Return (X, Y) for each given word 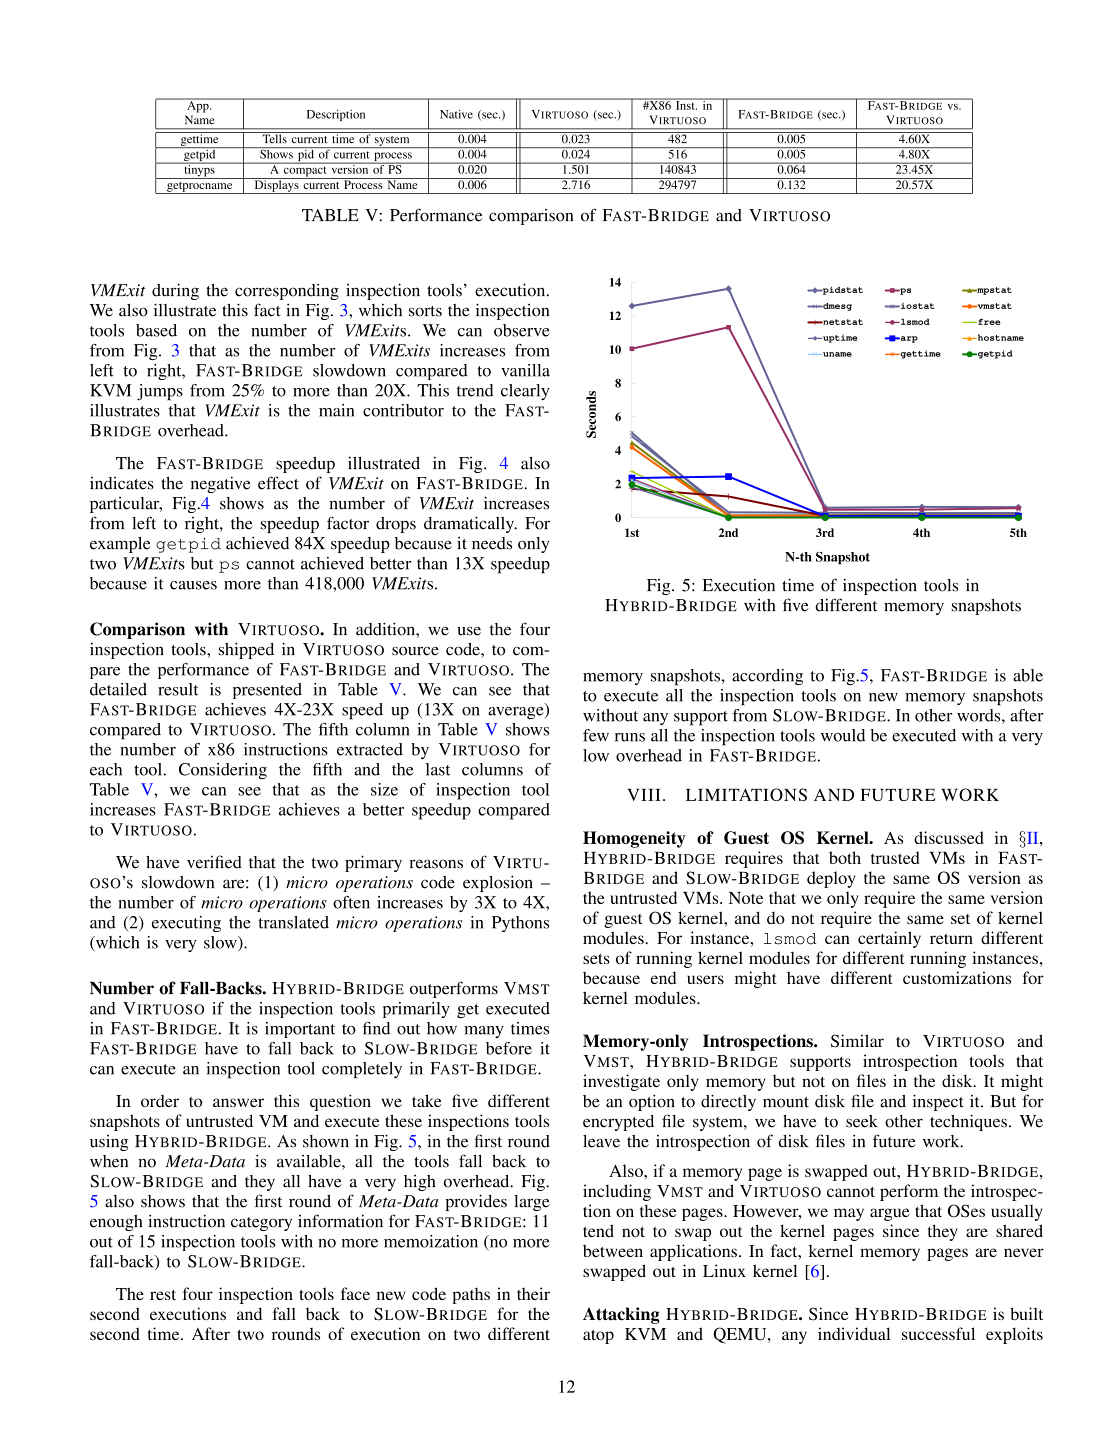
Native (456, 114)
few (596, 735)
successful (938, 1333)
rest (163, 1295)
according (767, 677)
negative (221, 484)
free (988, 321)
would (843, 735)
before (509, 1048)
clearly (525, 392)
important (300, 1030)
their (533, 1293)
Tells (274, 138)
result (178, 689)
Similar (857, 1041)
